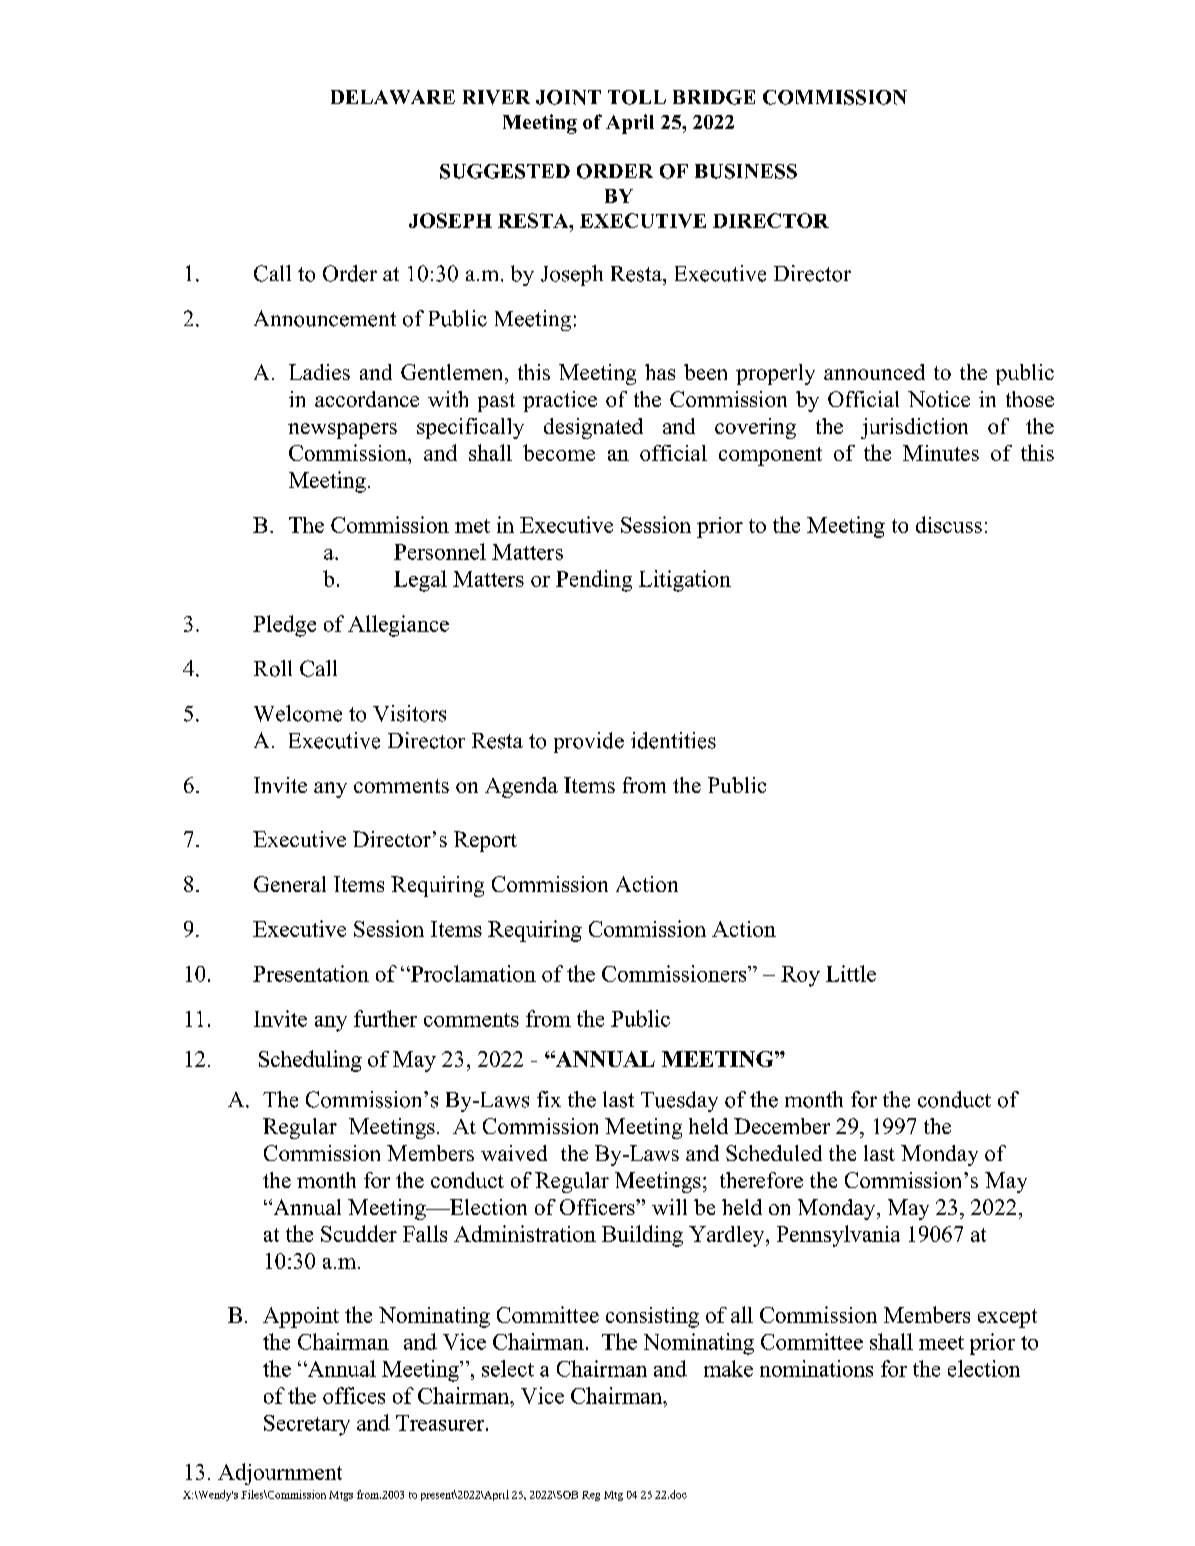 The image size is (1195, 1546). Describe the element at coordinates (637, 97) in the screenshot. I see `TOLL` at that location.
